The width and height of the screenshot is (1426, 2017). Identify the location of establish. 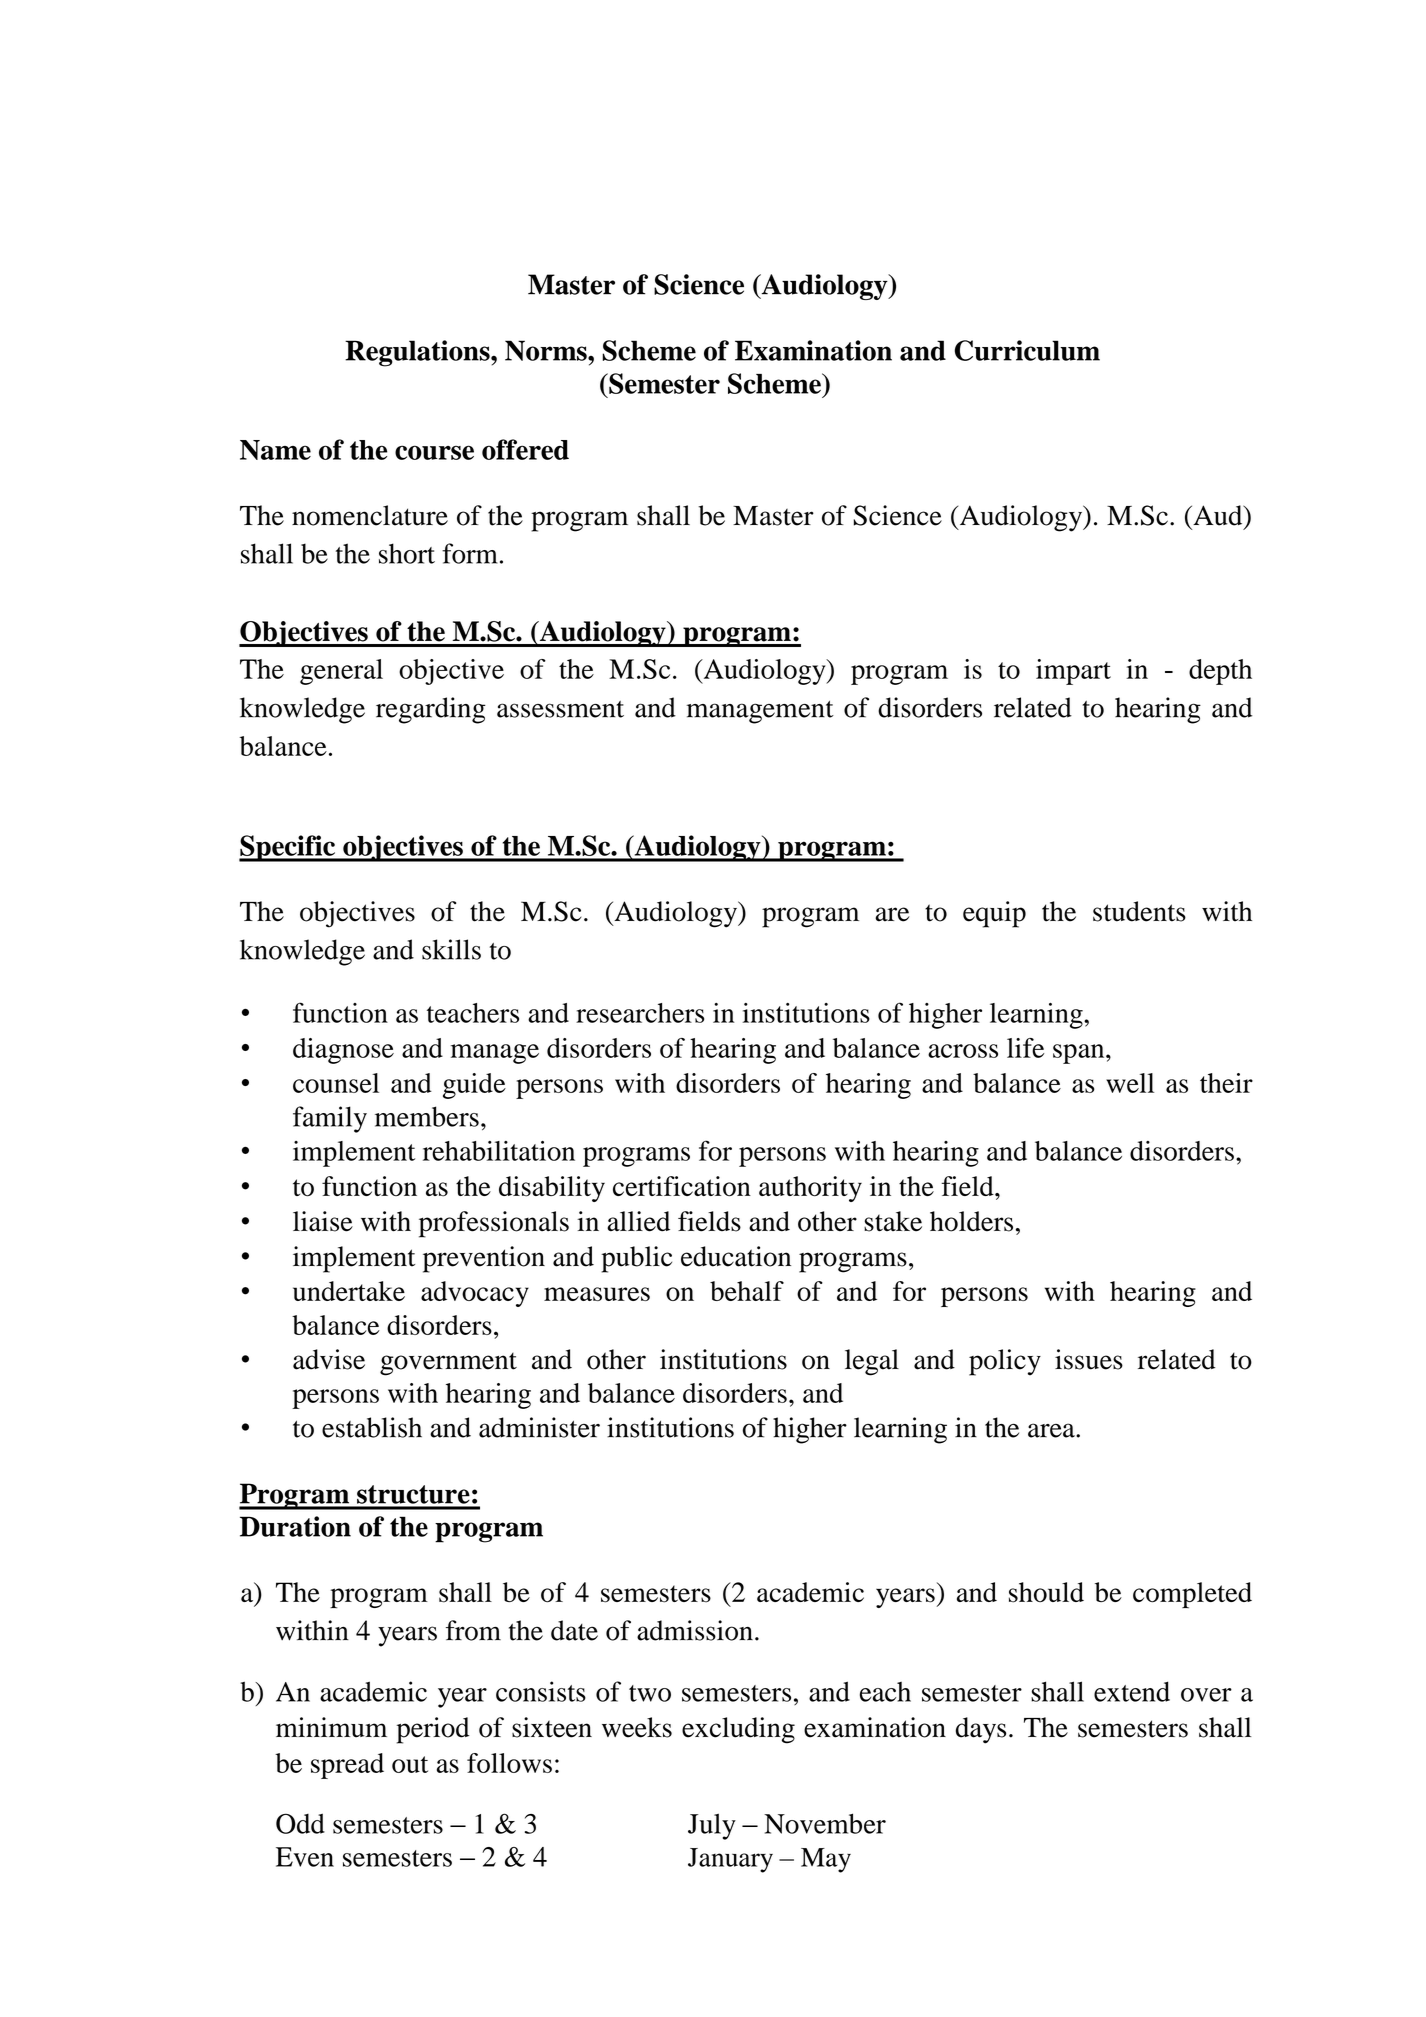
(372, 1427).
